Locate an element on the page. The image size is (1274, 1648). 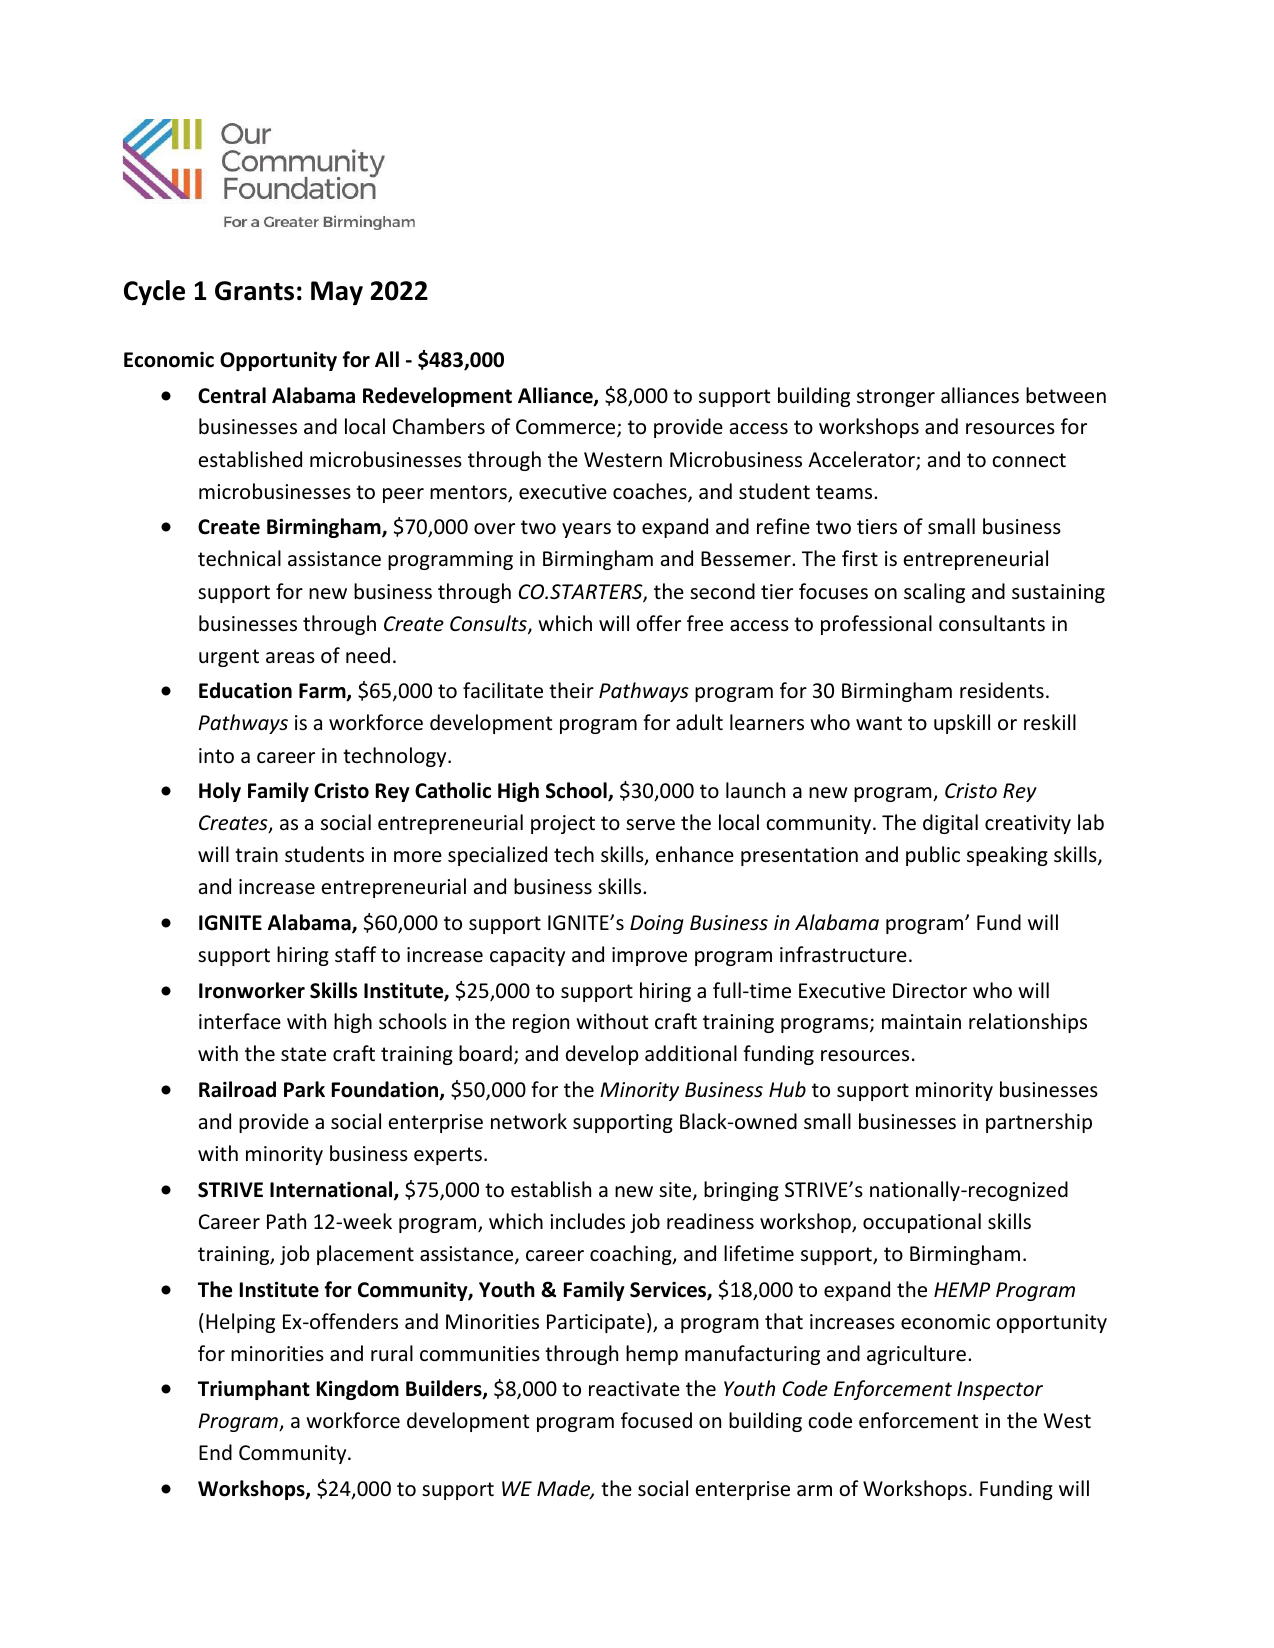
public is located at coordinates (933, 856).
